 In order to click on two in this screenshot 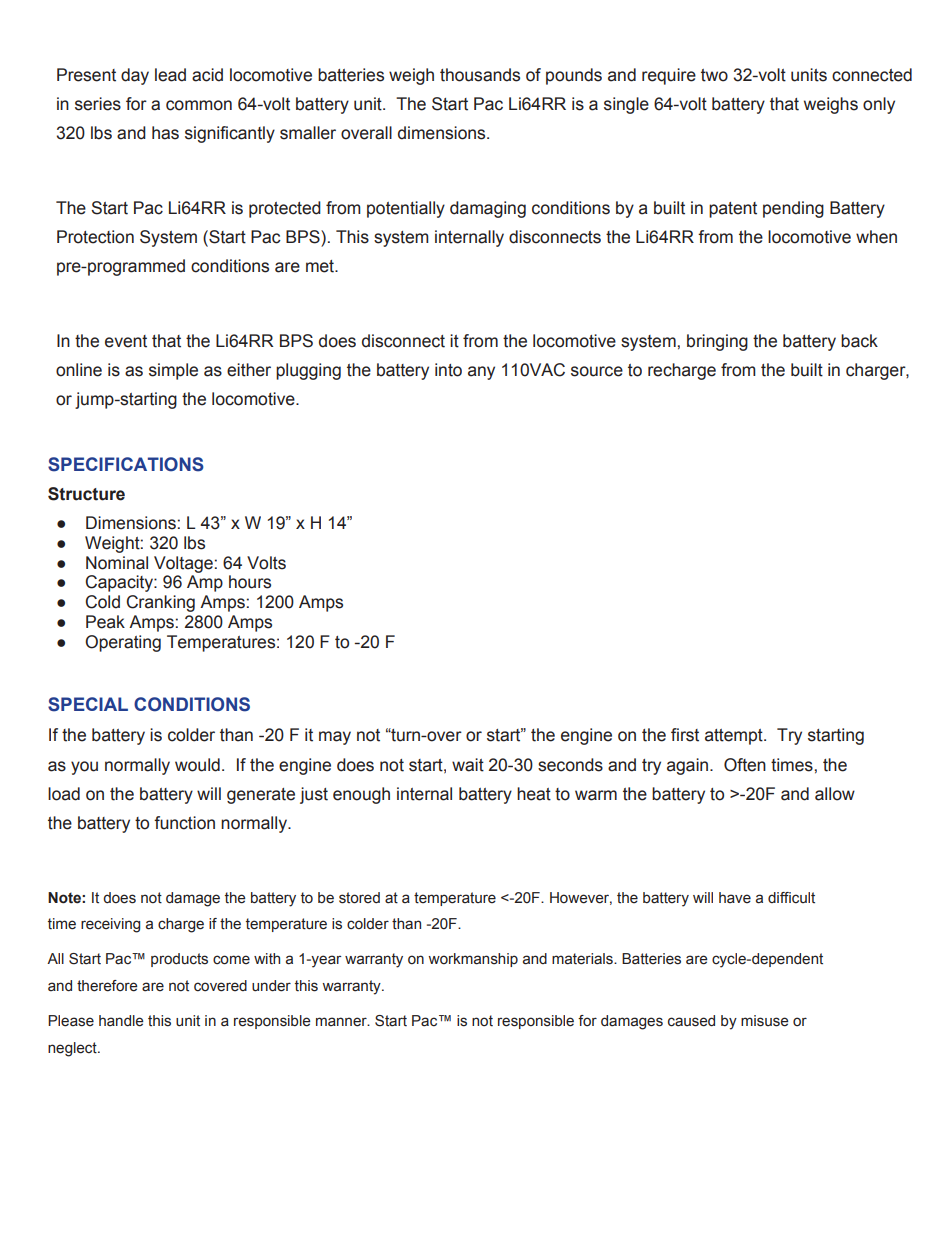, I will do `click(714, 75)`.
